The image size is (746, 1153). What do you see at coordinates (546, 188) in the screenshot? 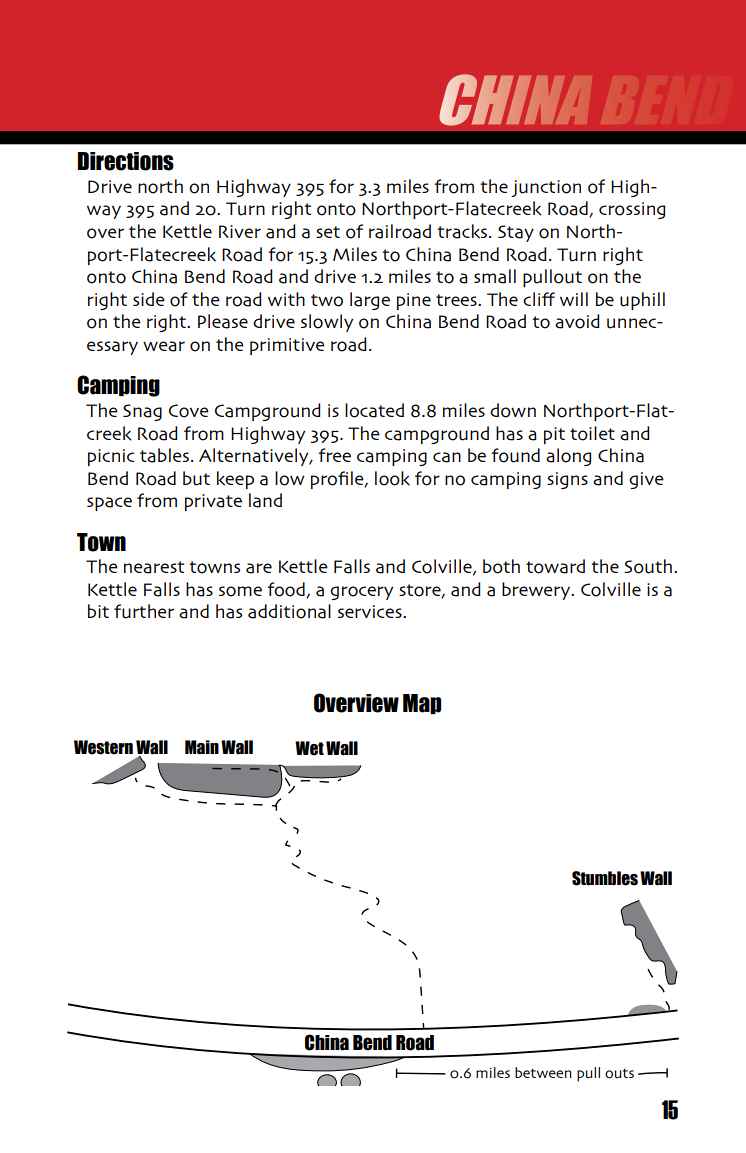
I see `junction` at bounding box center [546, 188].
